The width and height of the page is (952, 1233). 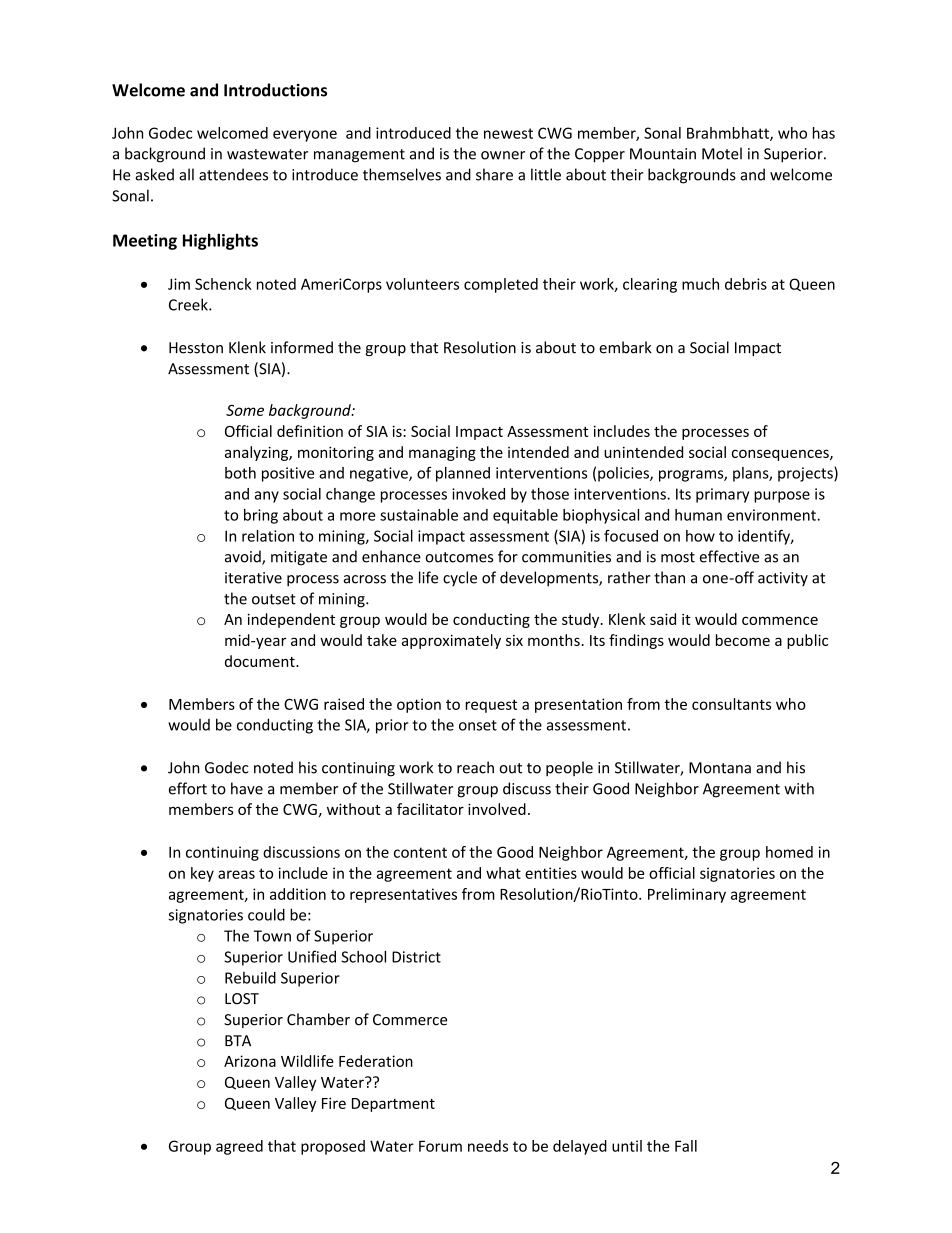 What do you see at coordinates (743, 640) in the page?
I see `become` at bounding box center [743, 640].
